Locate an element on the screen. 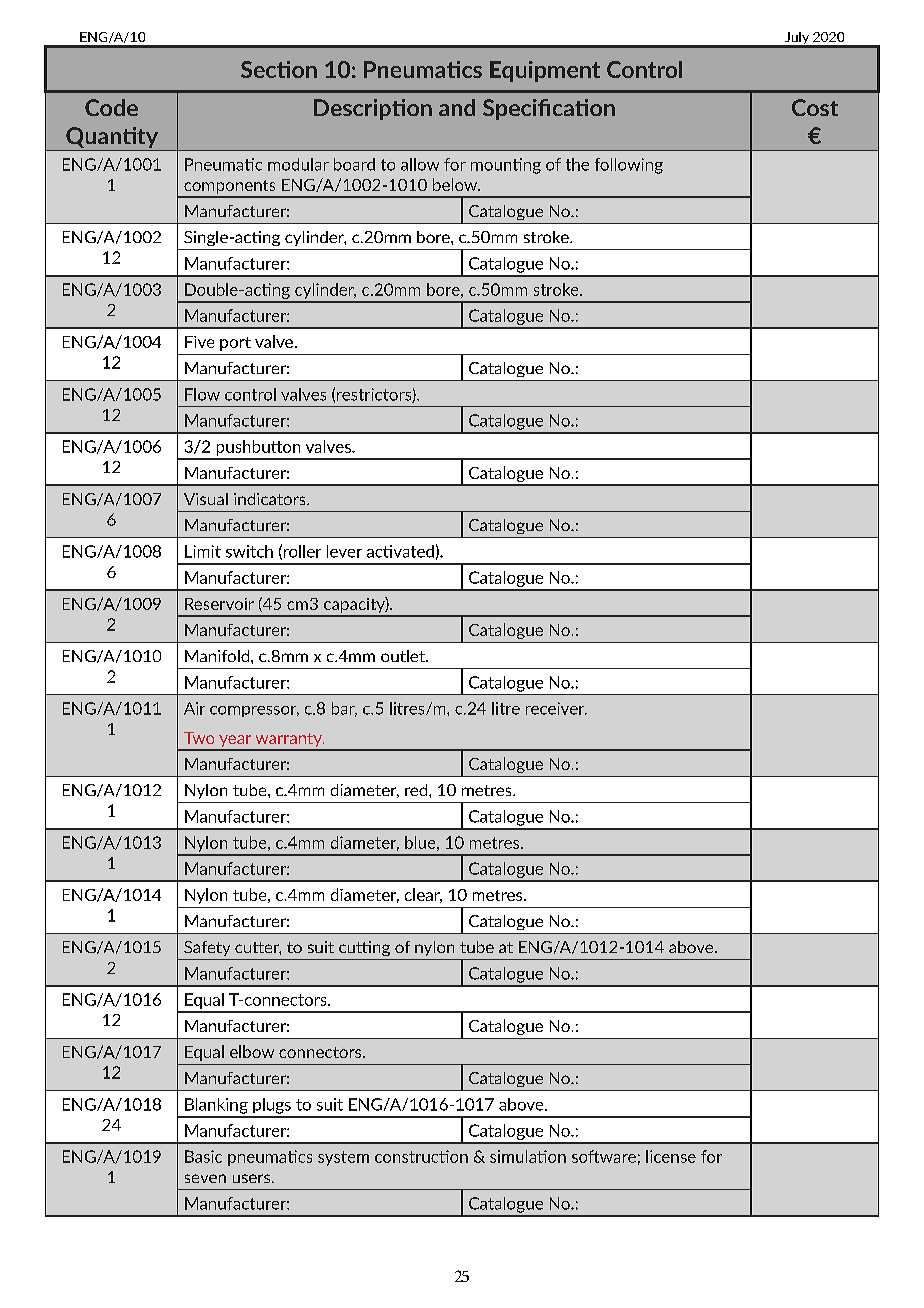 Image resolution: width=924 pixels, height=1308 pixels. July is located at coordinates (797, 39).
